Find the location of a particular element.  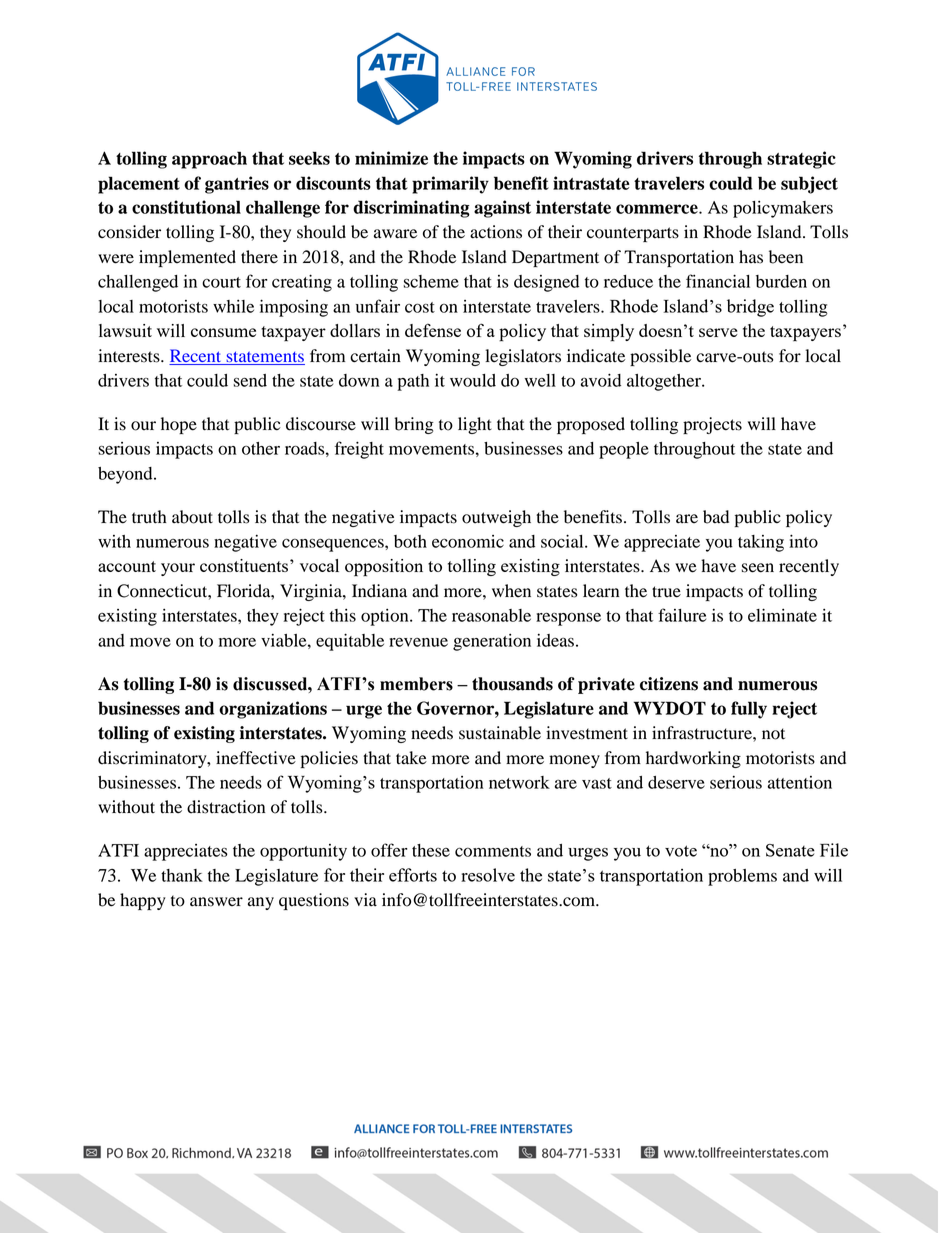

organizations is located at coordinates (273, 710).
